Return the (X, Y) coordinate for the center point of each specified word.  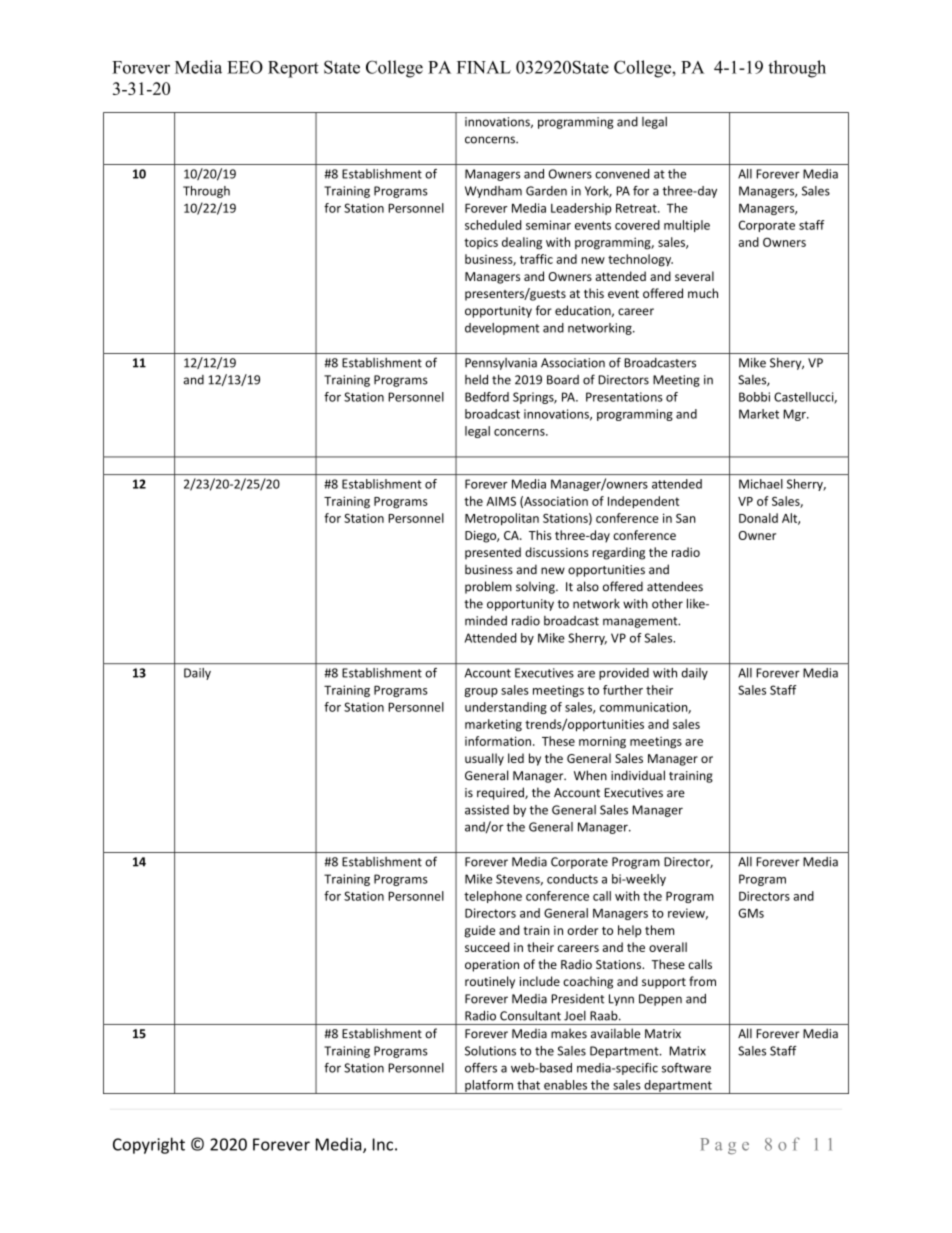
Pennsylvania (501, 364)
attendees (675, 586)
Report (293, 69)
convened (622, 174)
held (476, 379)
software (686, 1068)
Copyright (149, 1145)
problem (488, 587)
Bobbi (754, 397)
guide (479, 931)
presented (493, 553)
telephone (493, 897)
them (659, 930)
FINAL (484, 67)
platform (489, 1087)
